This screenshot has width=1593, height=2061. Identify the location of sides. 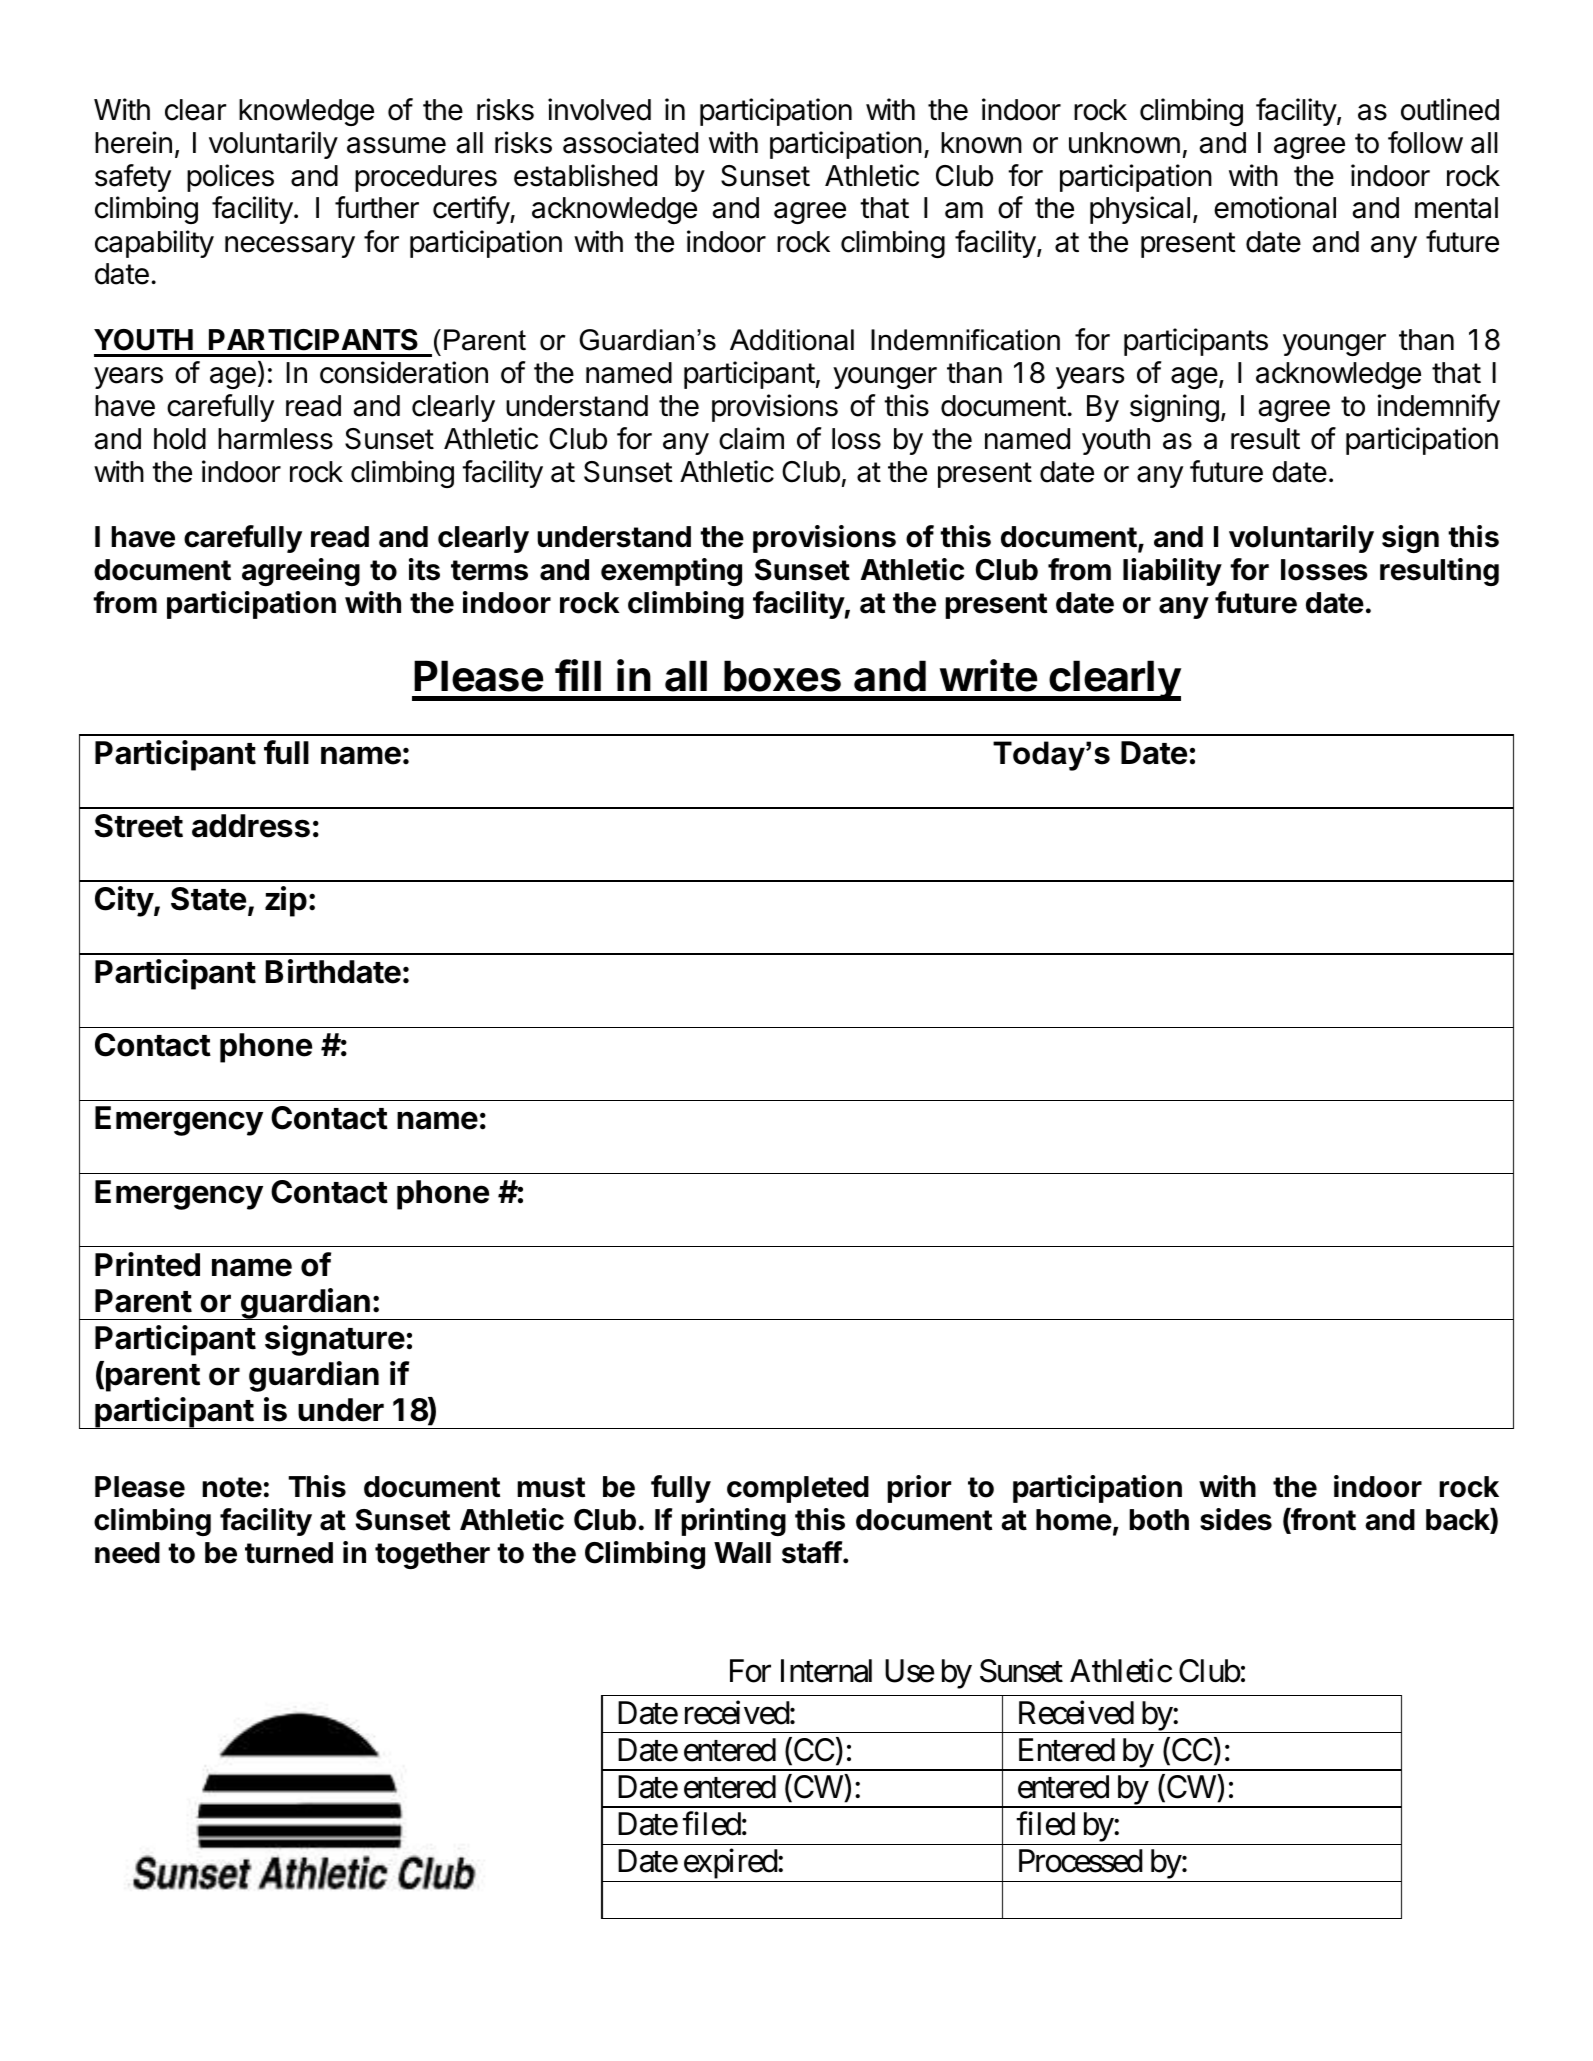
(1236, 1519).
